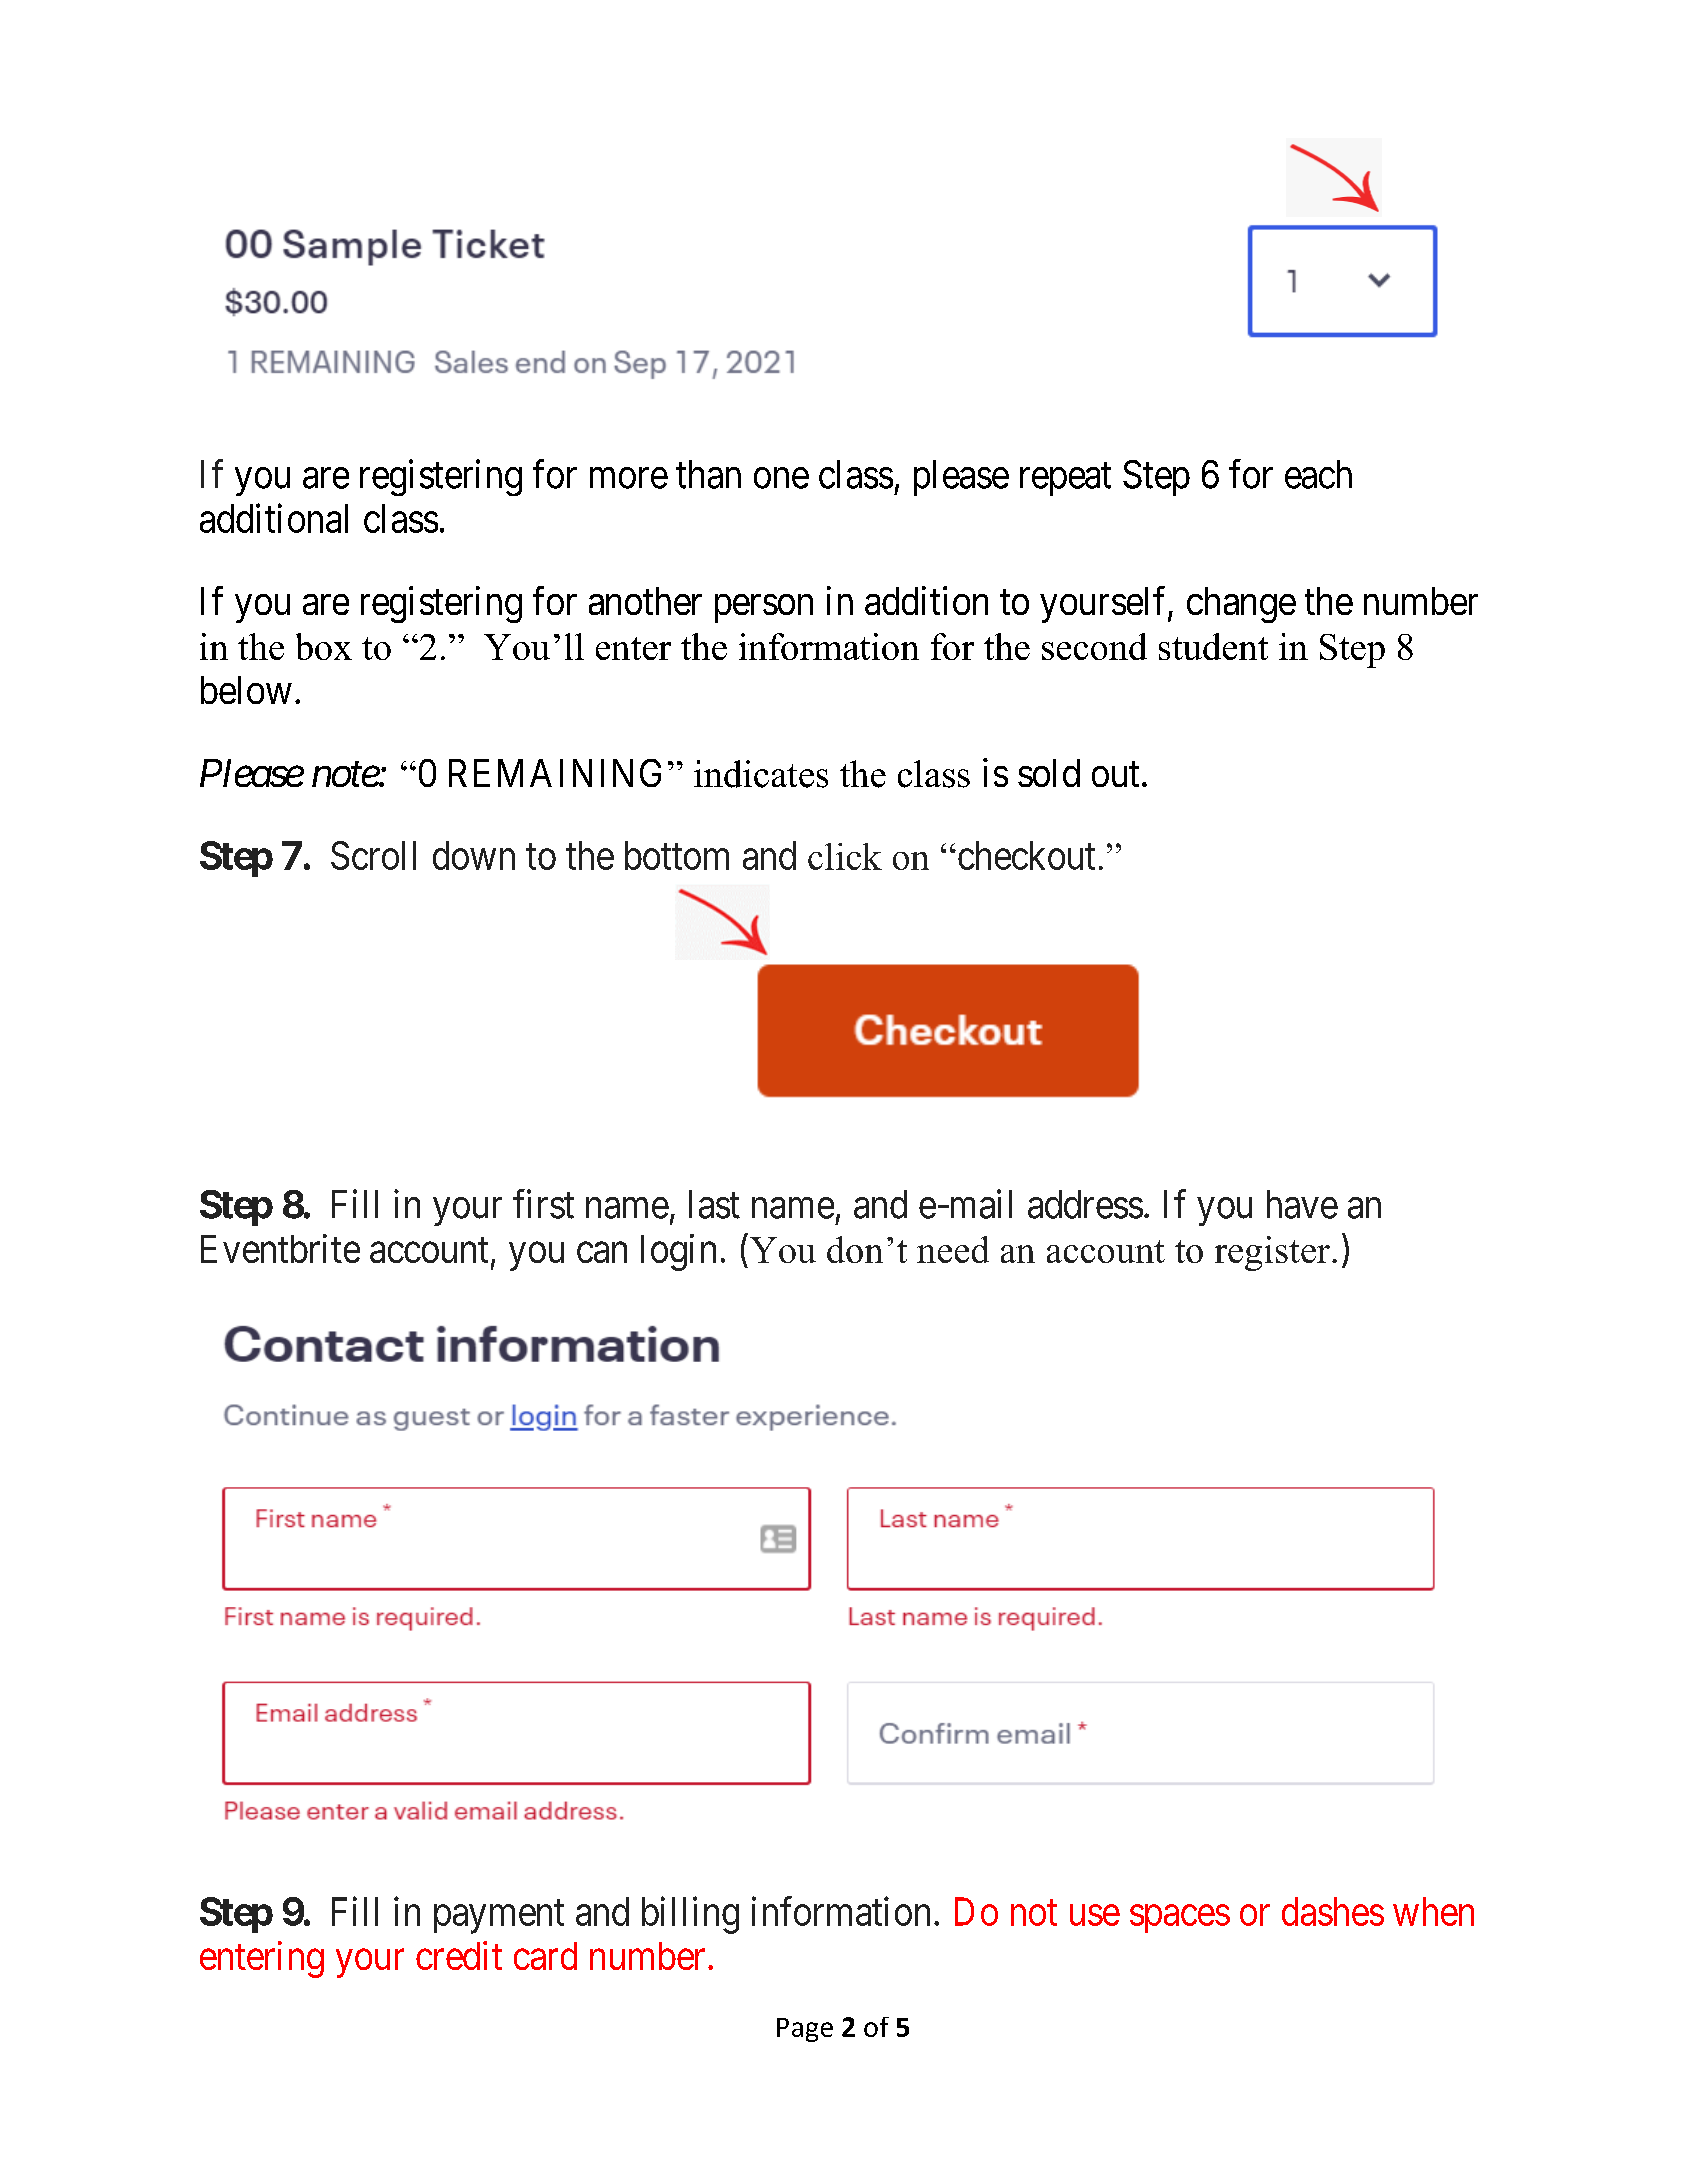  What do you see at coordinates (845, 856) in the screenshot?
I see `click` at bounding box center [845, 856].
